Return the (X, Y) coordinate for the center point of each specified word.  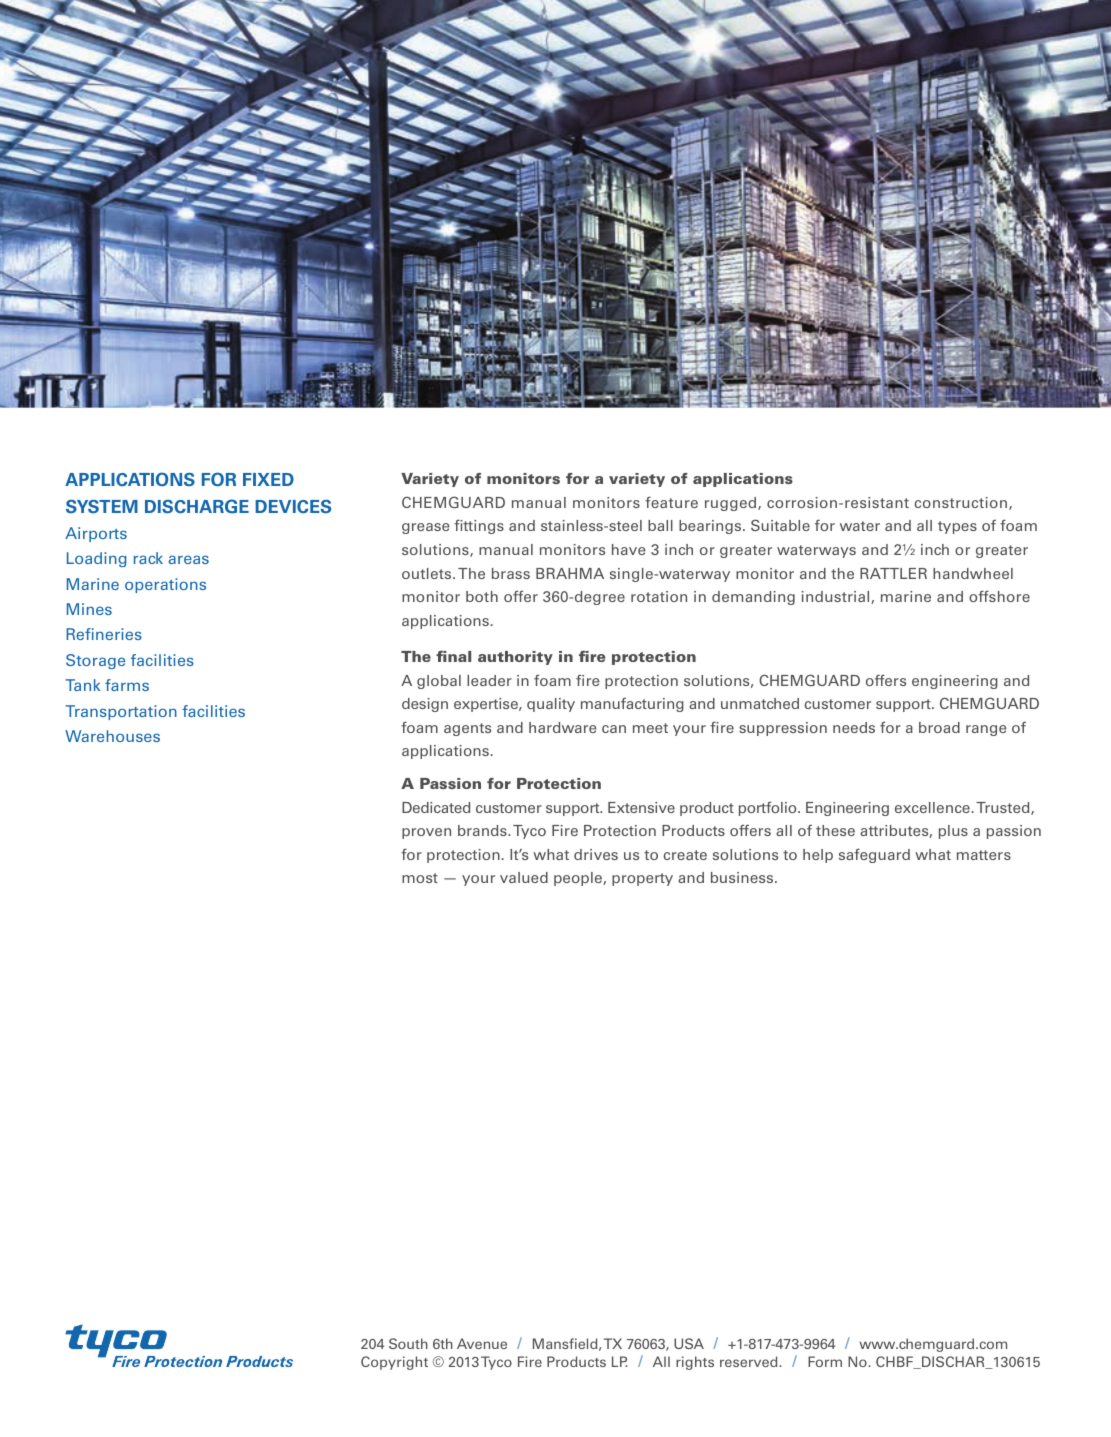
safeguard (874, 855)
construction (962, 503)
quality (551, 705)
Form (825, 1361)
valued (524, 877)
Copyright (394, 1363)
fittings (479, 526)
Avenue (482, 1343)
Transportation (121, 712)
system (102, 506)
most (420, 878)
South (408, 1343)
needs (854, 727)
